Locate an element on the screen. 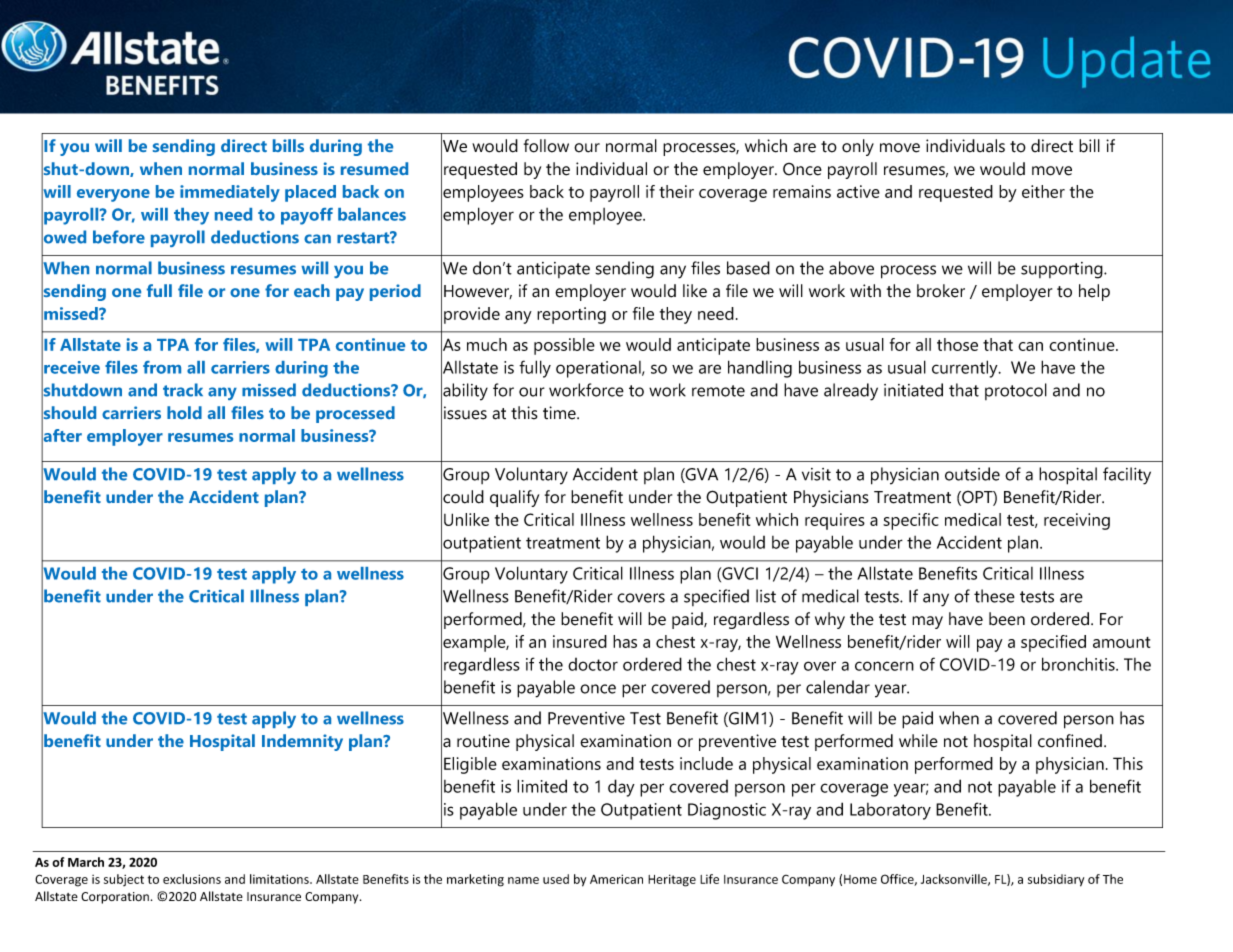  American is located at coordinates (616, 879).
